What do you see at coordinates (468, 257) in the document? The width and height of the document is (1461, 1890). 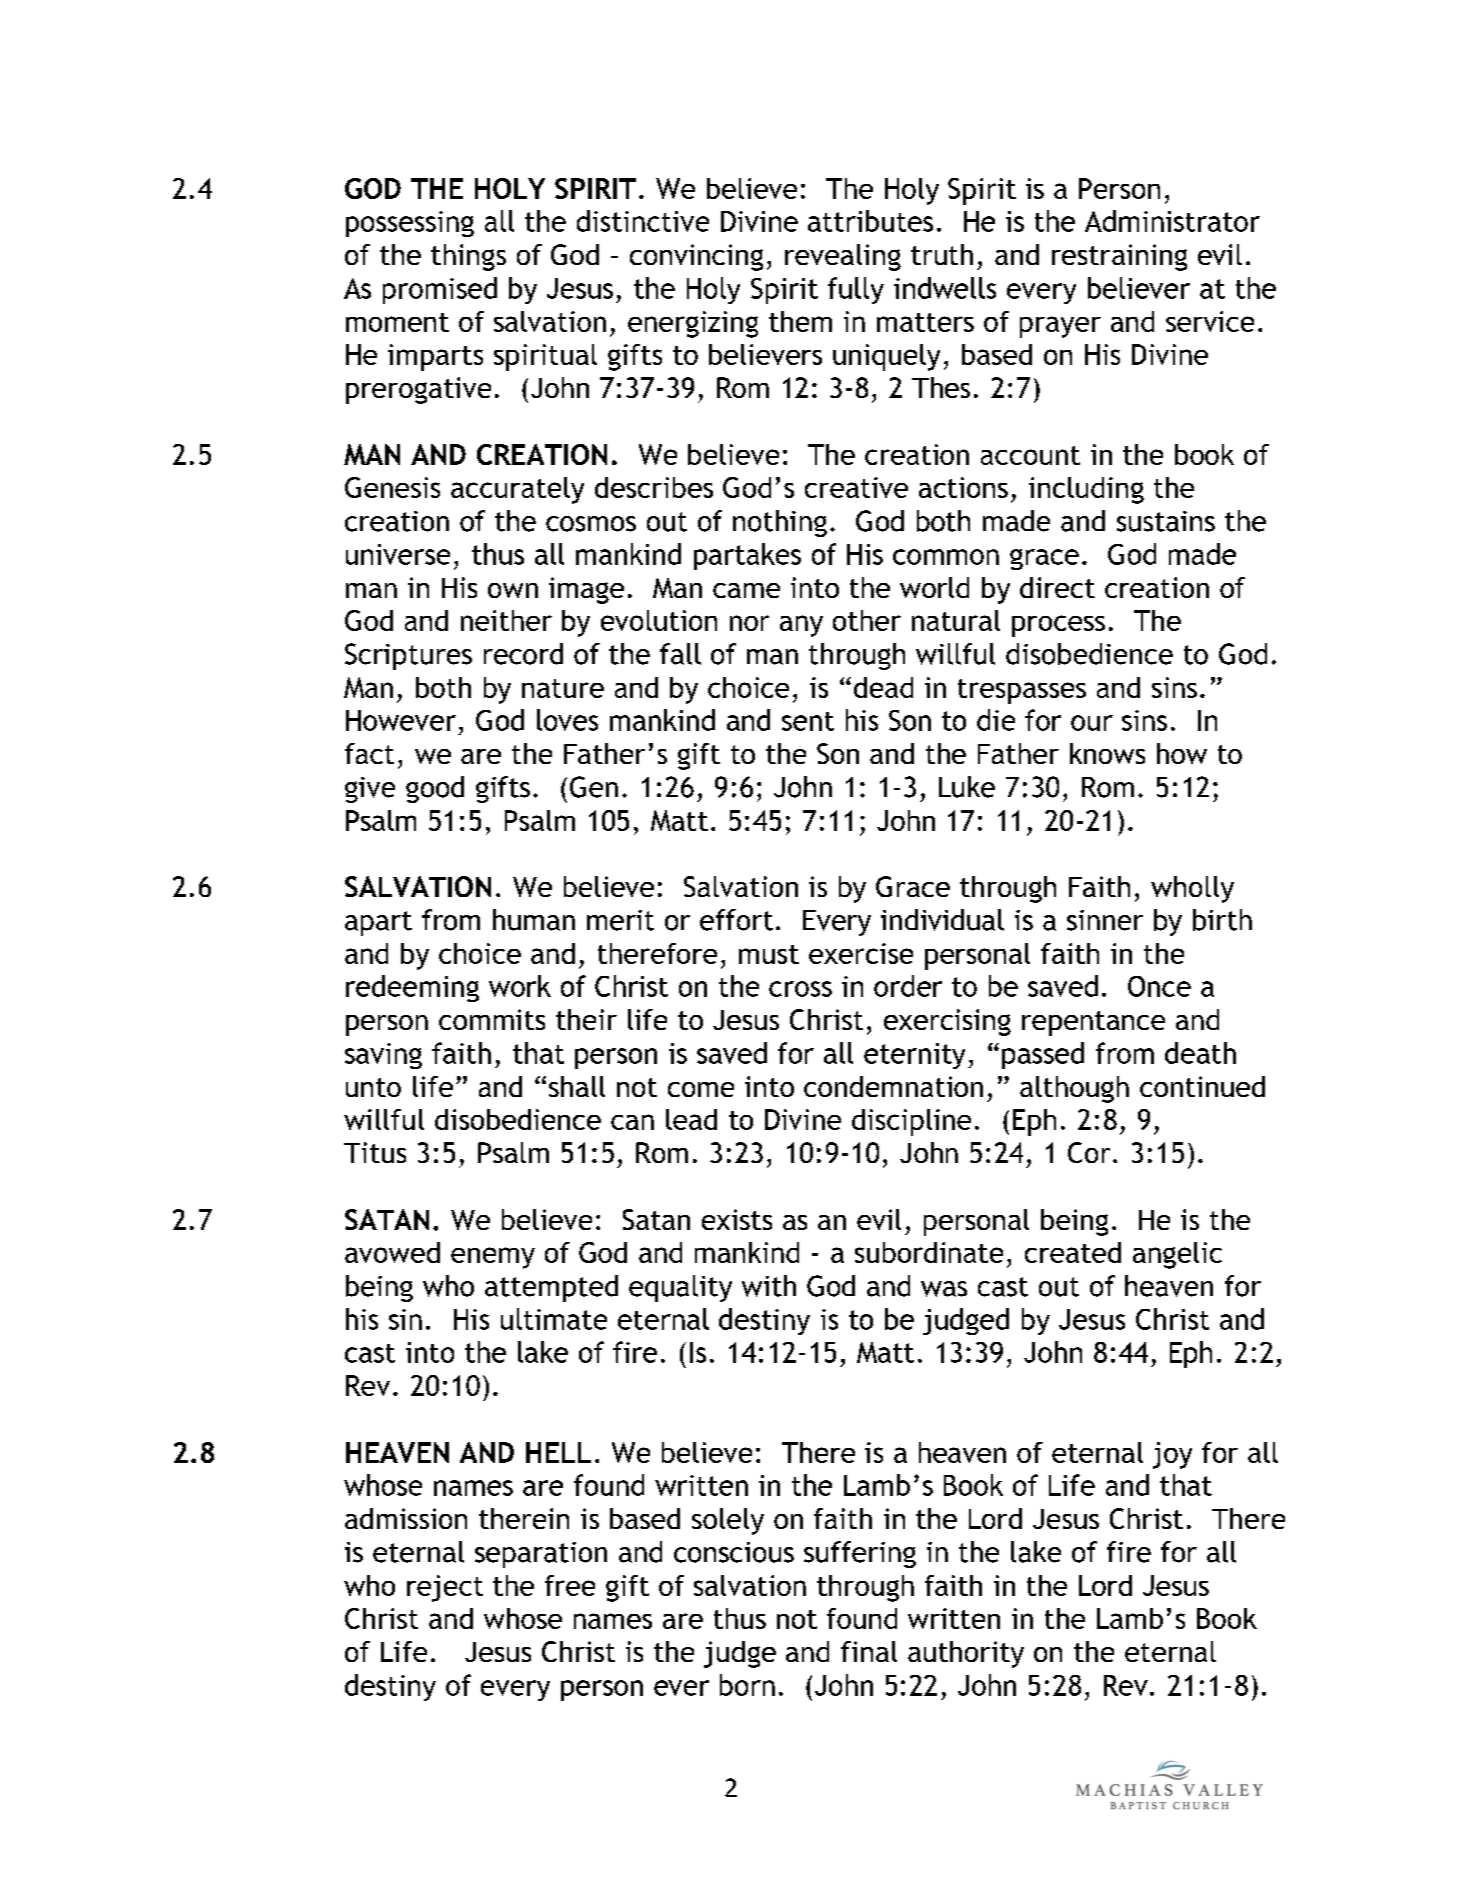 I see `things` at bounding box center [468, 257].
